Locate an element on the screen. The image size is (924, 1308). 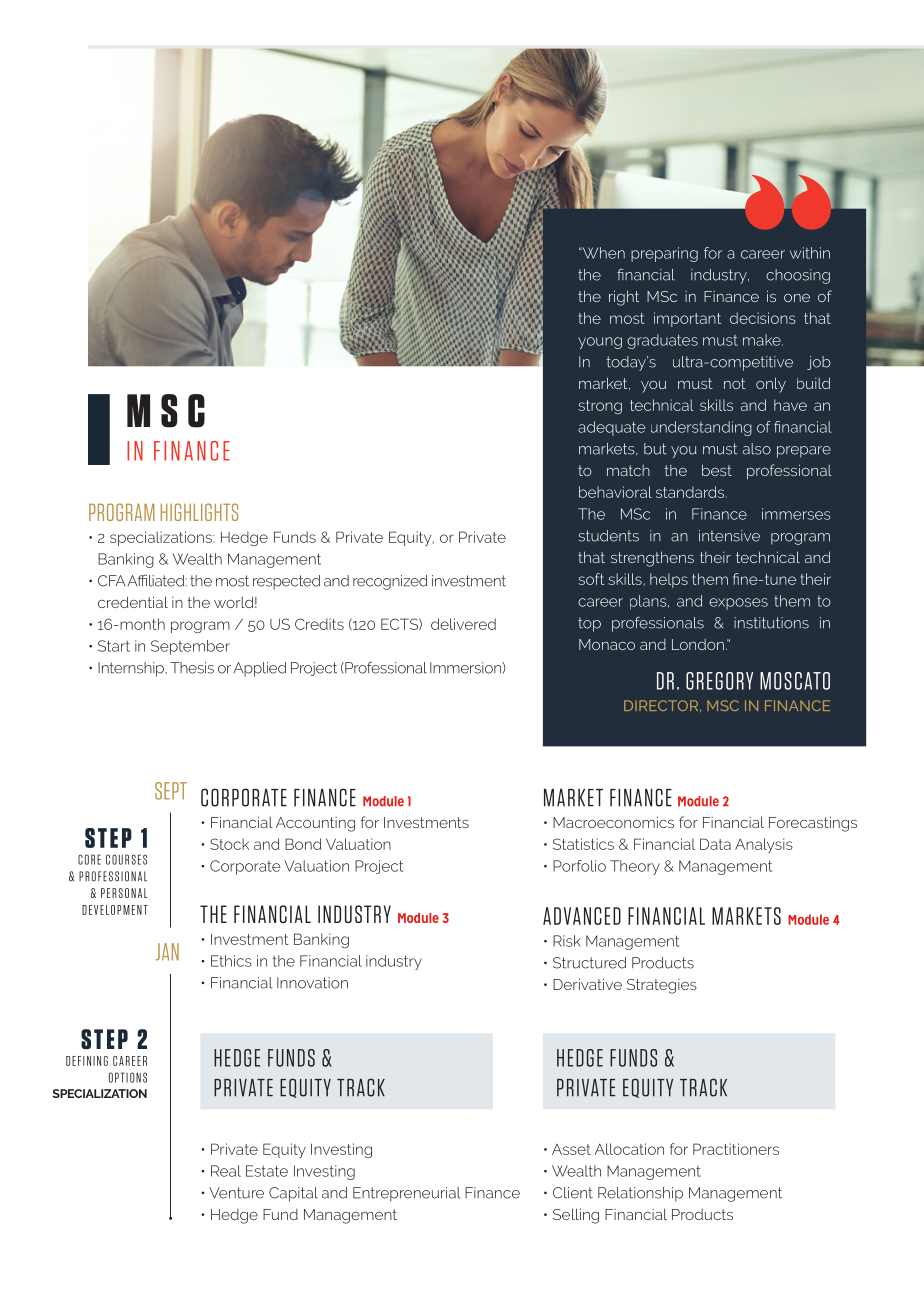
CFA is located at coordinates (111, 581).
